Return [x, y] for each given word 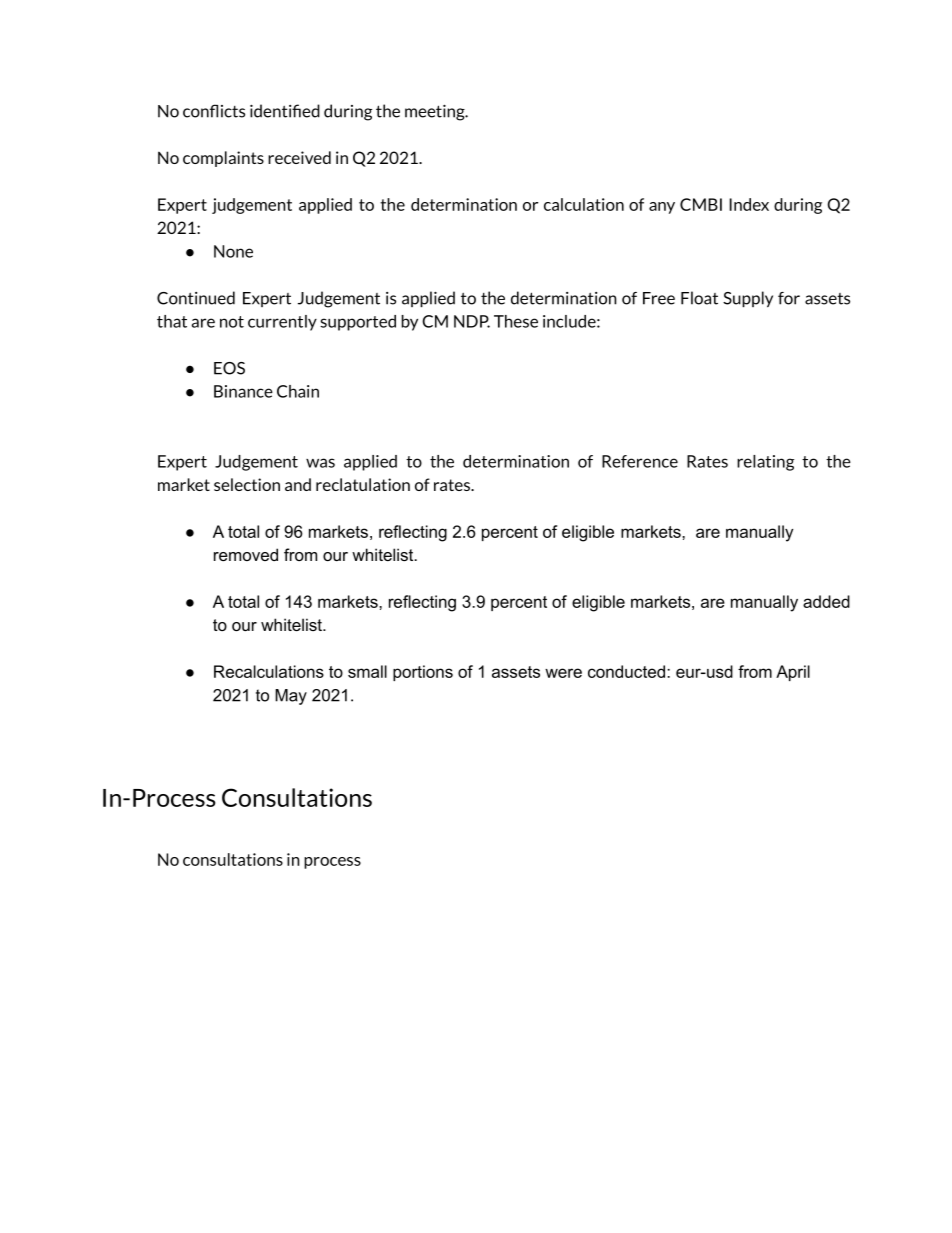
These [516, 321]
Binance [243, 391]
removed [246, 554]
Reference [640, 461]
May [291, 697]
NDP [472, 321]
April [793, 673]
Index [749, 204]
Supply [748, 299]
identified [285, 111]
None [233, 251]
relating [765, 463]
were [563, 673]
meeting [436, 113]
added [826, 601]
